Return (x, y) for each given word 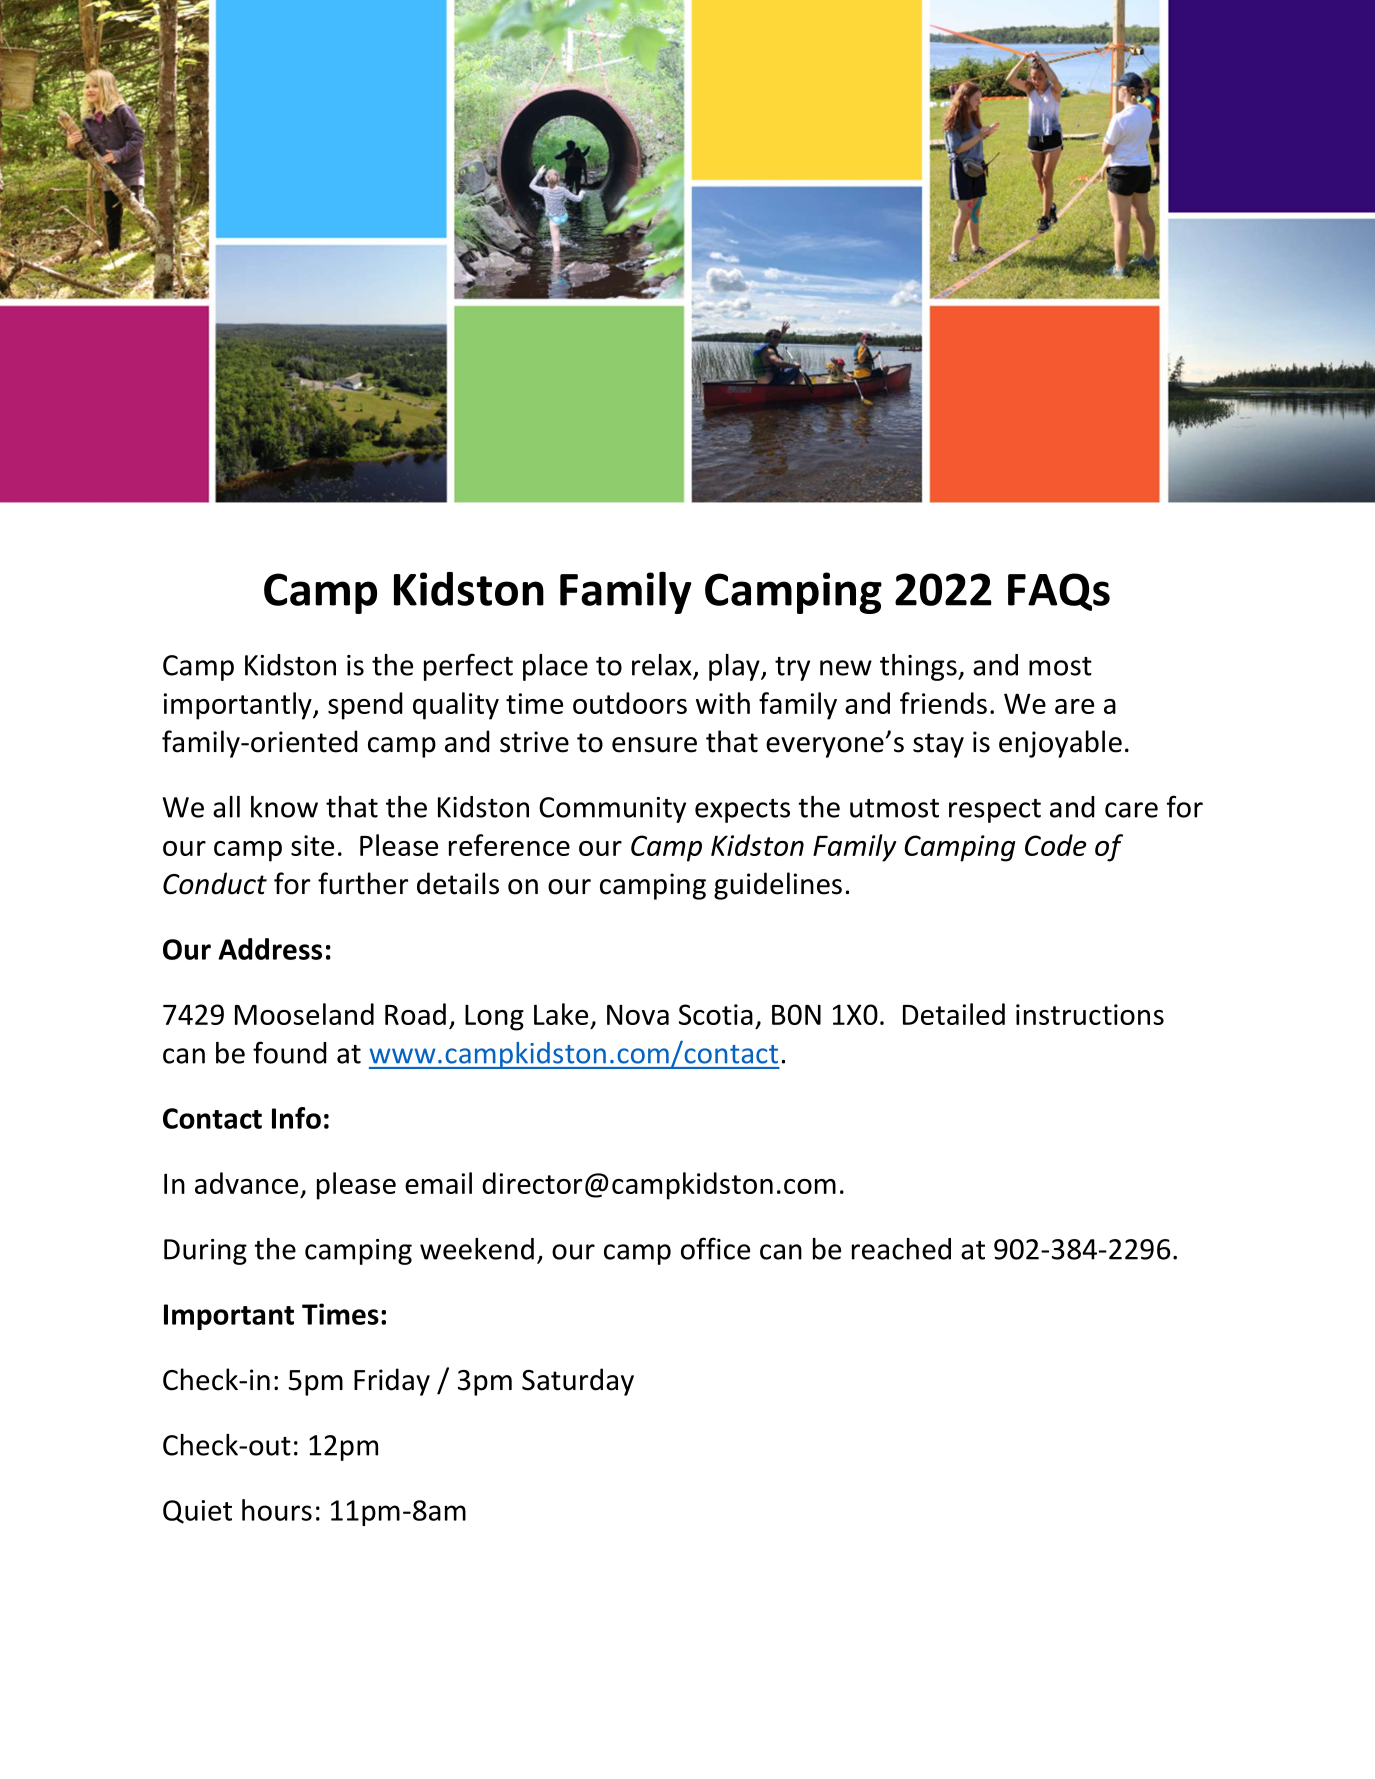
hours (277, 1510)
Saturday (578, 1382)
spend (365, 706)
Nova (638, 1015)
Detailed (954, 1014)
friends (943, 703)
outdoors (630, 703)
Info (296, 1118)
